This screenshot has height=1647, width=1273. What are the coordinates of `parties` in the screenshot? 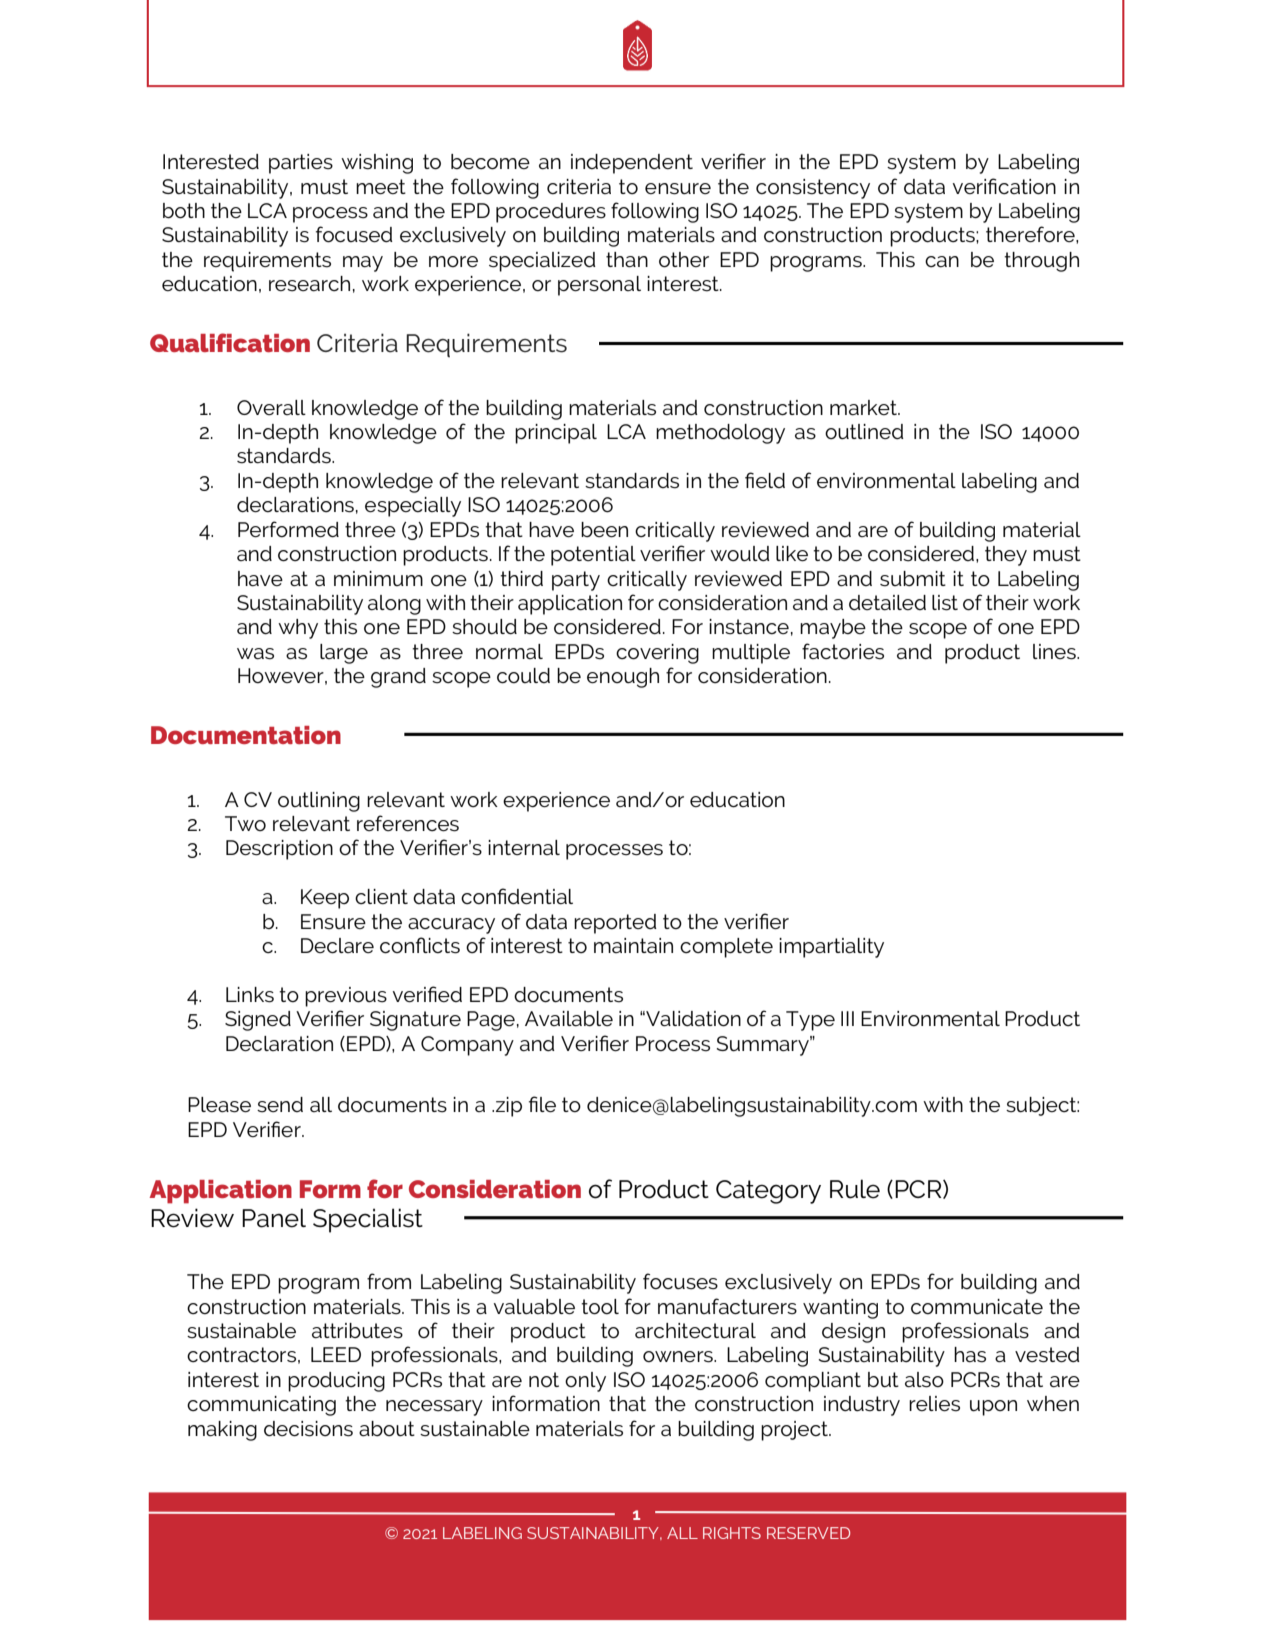 It's located at (301, 164).
